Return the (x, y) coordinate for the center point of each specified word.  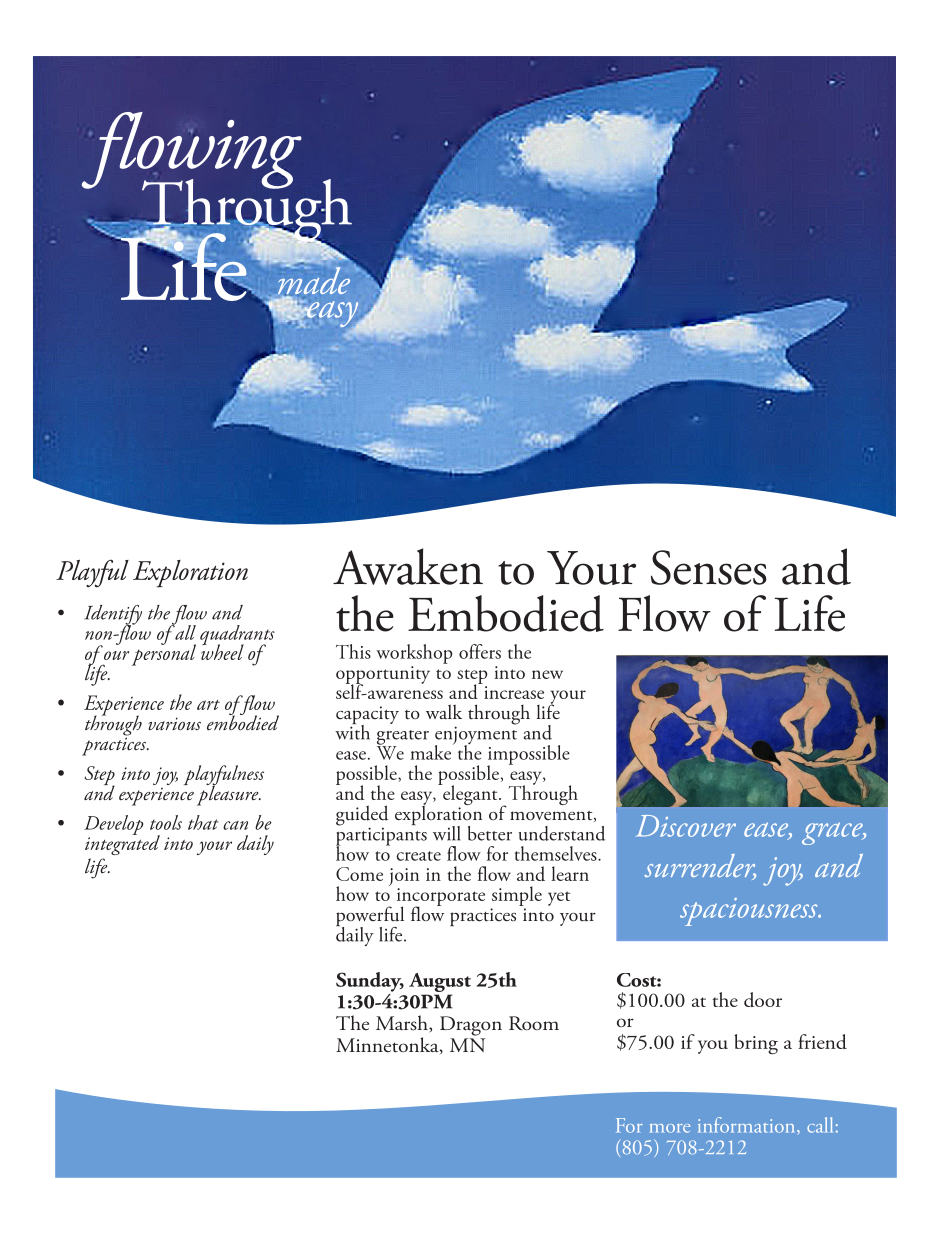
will (447, 833)
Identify (113, 616)
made (314, 281)
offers (480, 651)
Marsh (403, 1024)
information (748, 1126)
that (203, 822)
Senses (709, 567)
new (547, 674)
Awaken (408, 566)
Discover (686, 826)
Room (534, 1023)
